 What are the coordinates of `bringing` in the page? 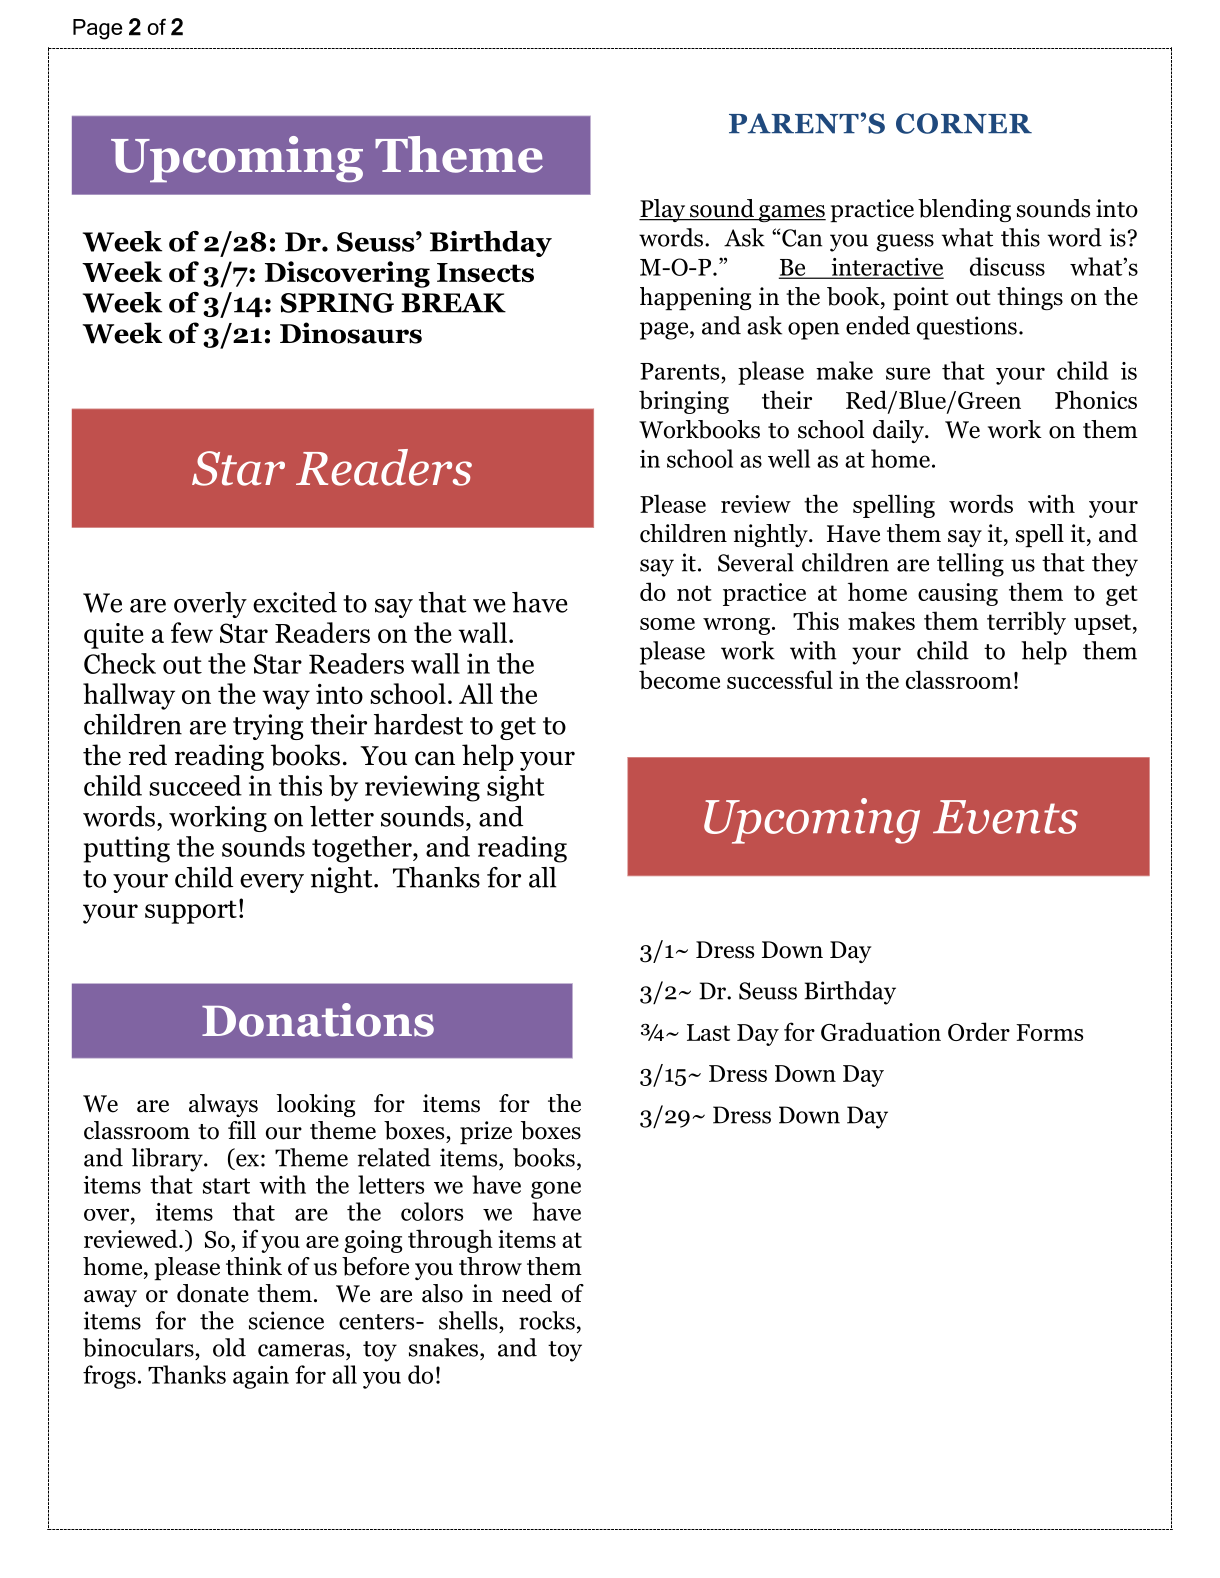 It's located at (684, 402).
